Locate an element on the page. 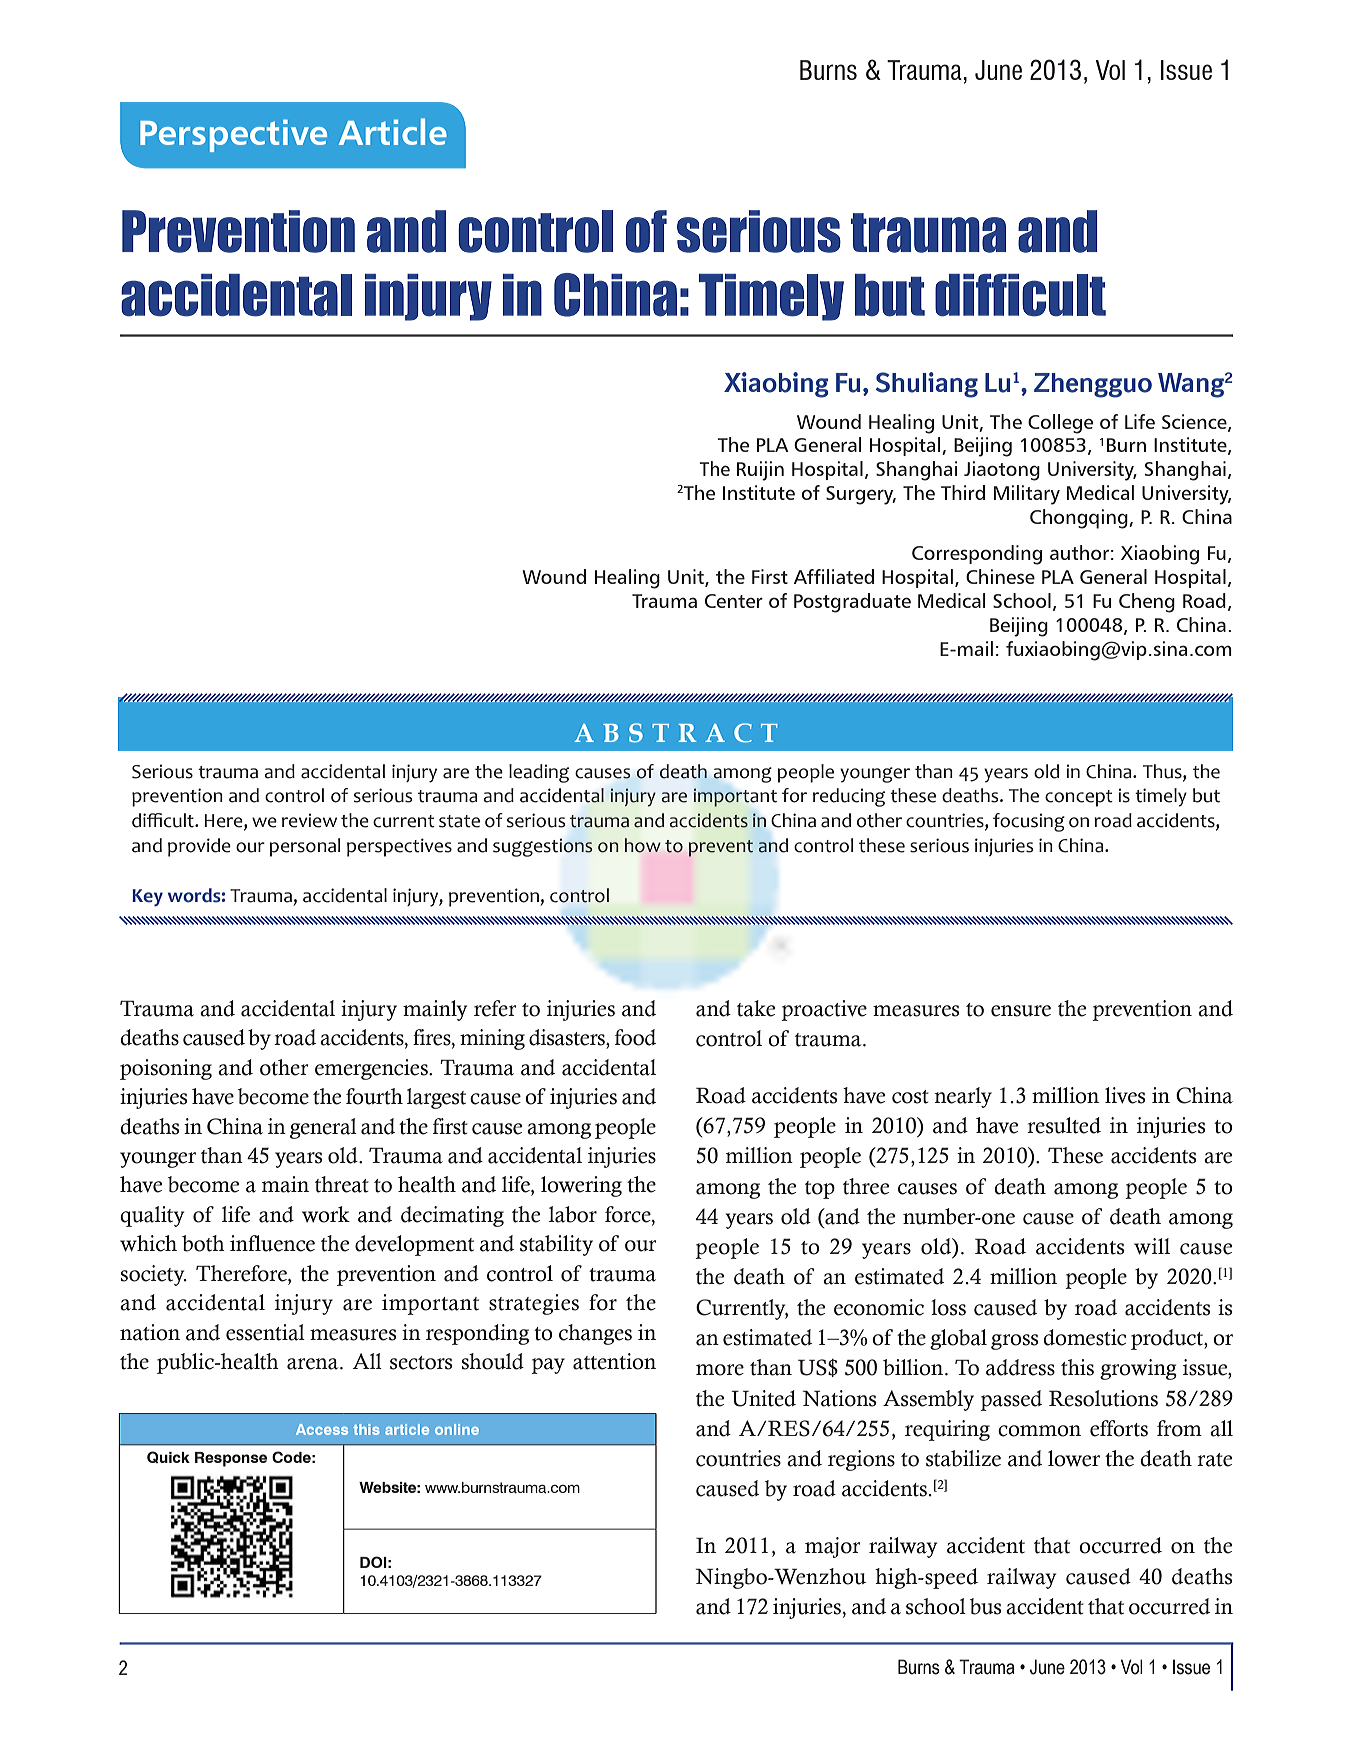 This image has width=1352, height=1749. domestic is located at coordinates (1084, 1337).
